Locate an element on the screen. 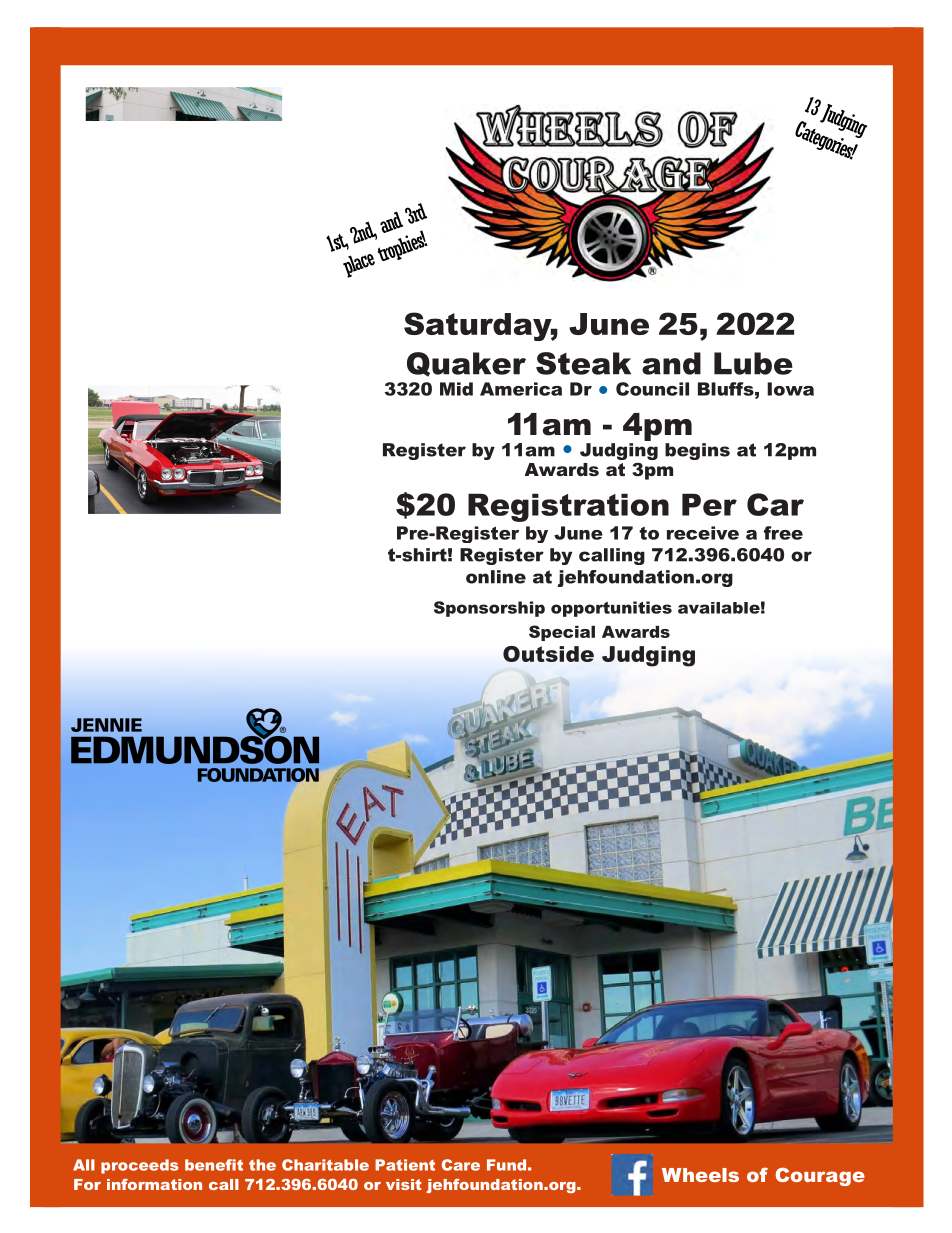 Image resolution: width=952 pixels, height=1233 pixels. Sponsorship is located at coordinates (489, 609).
